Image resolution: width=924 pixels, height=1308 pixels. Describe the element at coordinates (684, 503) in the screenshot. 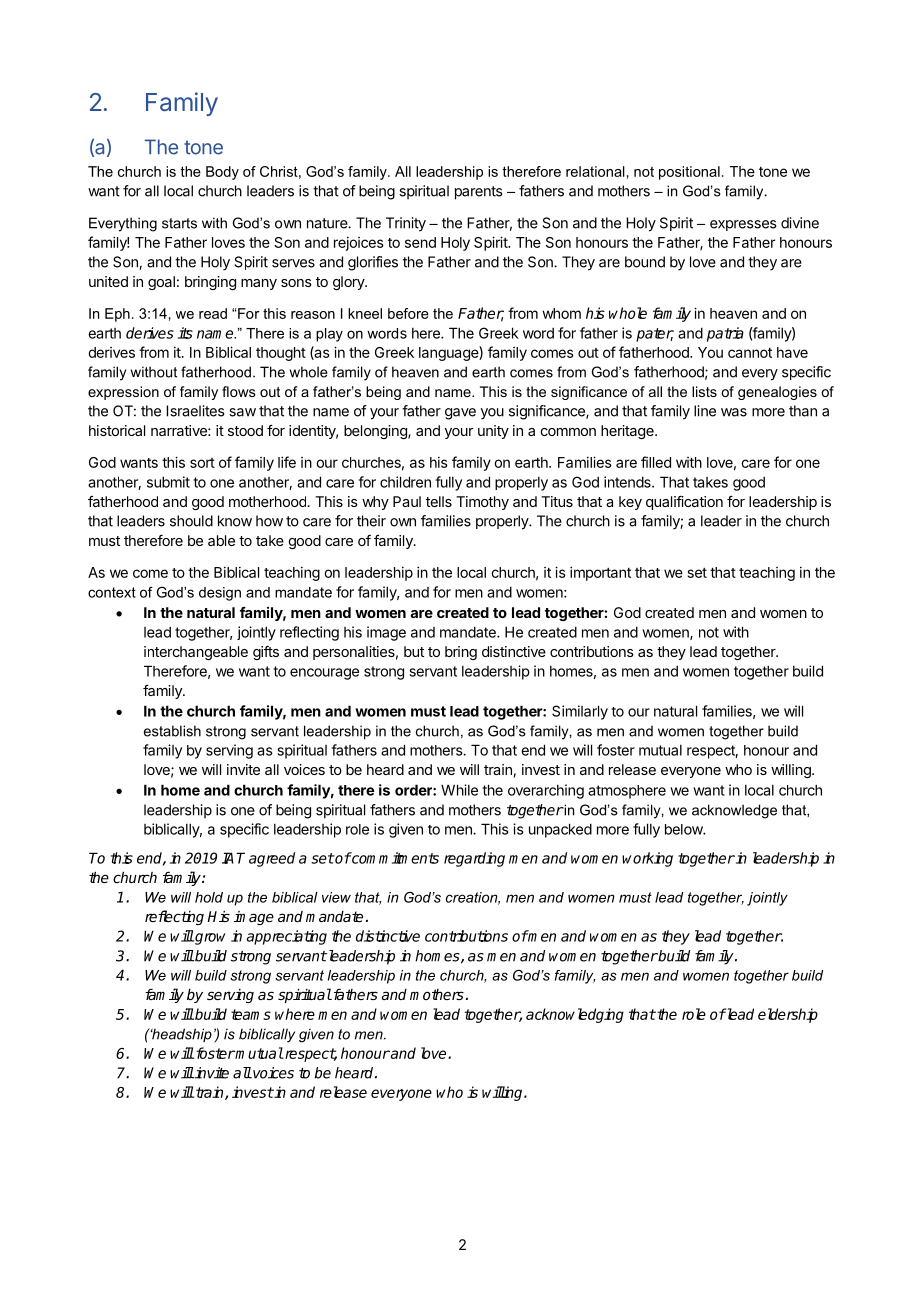

I see `qualification` at that location.
